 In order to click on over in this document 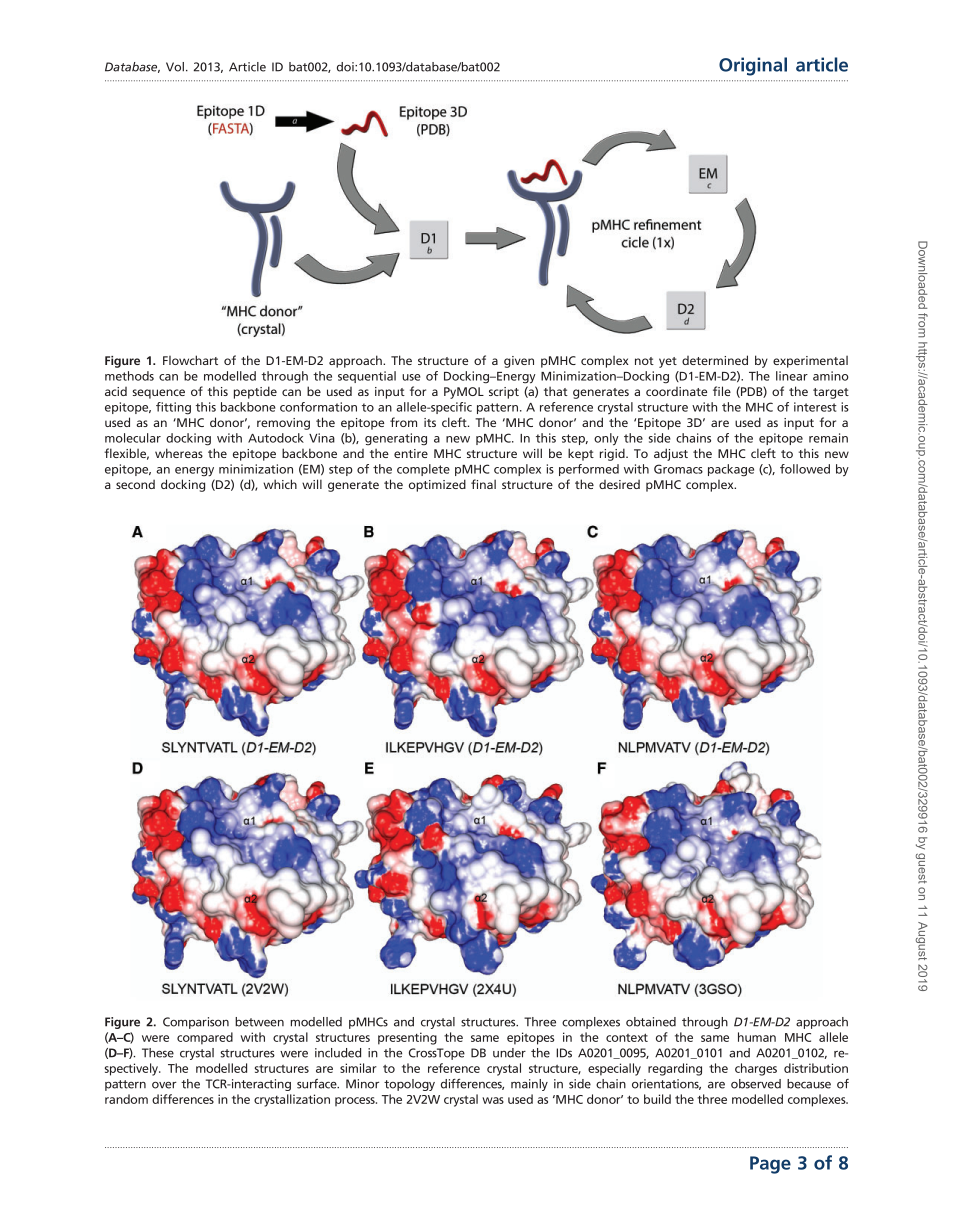, I will do `click(164, 1085)`.
